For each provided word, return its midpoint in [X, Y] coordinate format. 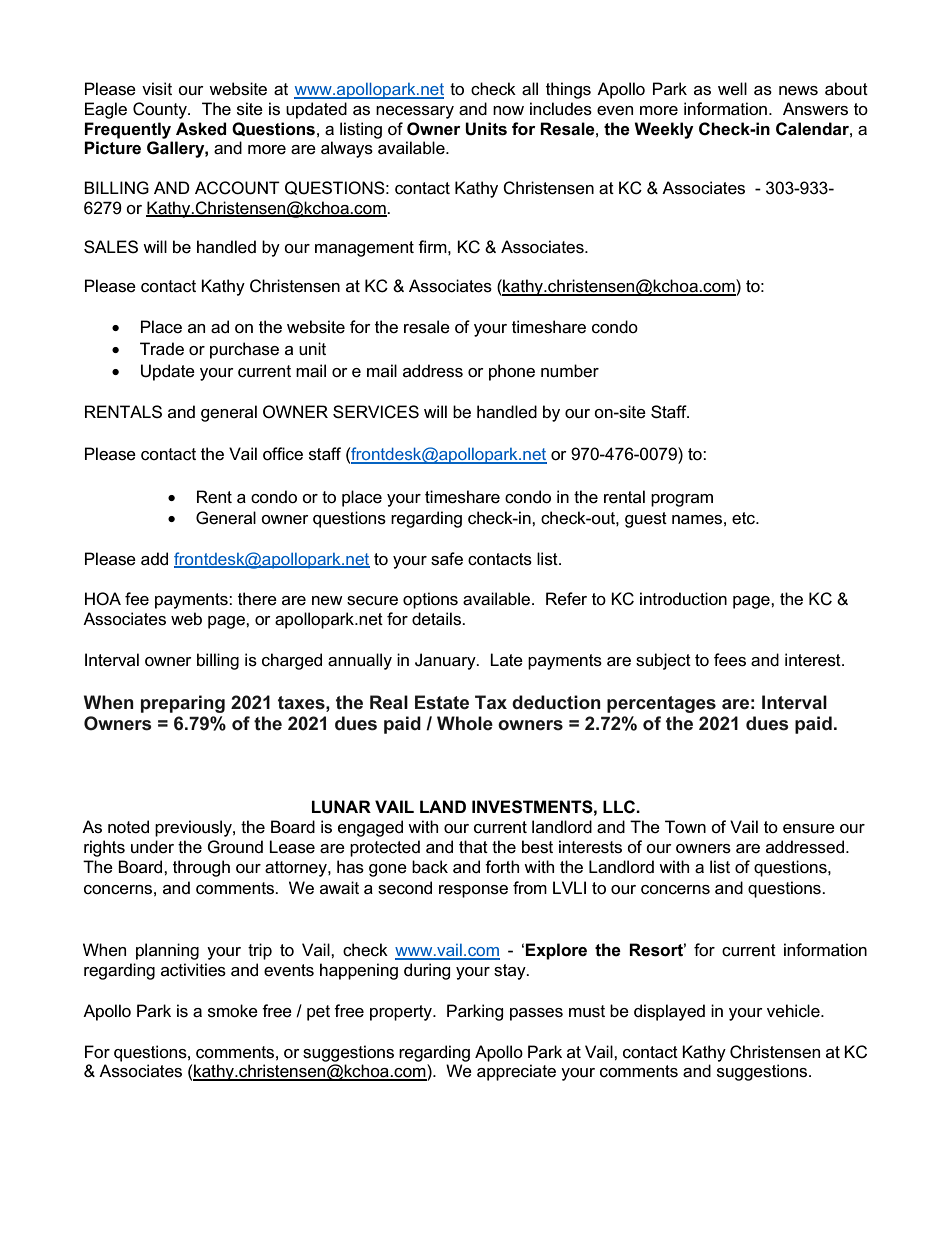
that [473, 846]
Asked [201, 129]
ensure [809, 829]
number [570, 370]
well [732, 89]
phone [512, 372]
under [152, 847]
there [257, 599]
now [508, 111]
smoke [233, 1011]
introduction [683, 599]
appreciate [516, 1072]
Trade [162, 349]
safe [447, 559]
